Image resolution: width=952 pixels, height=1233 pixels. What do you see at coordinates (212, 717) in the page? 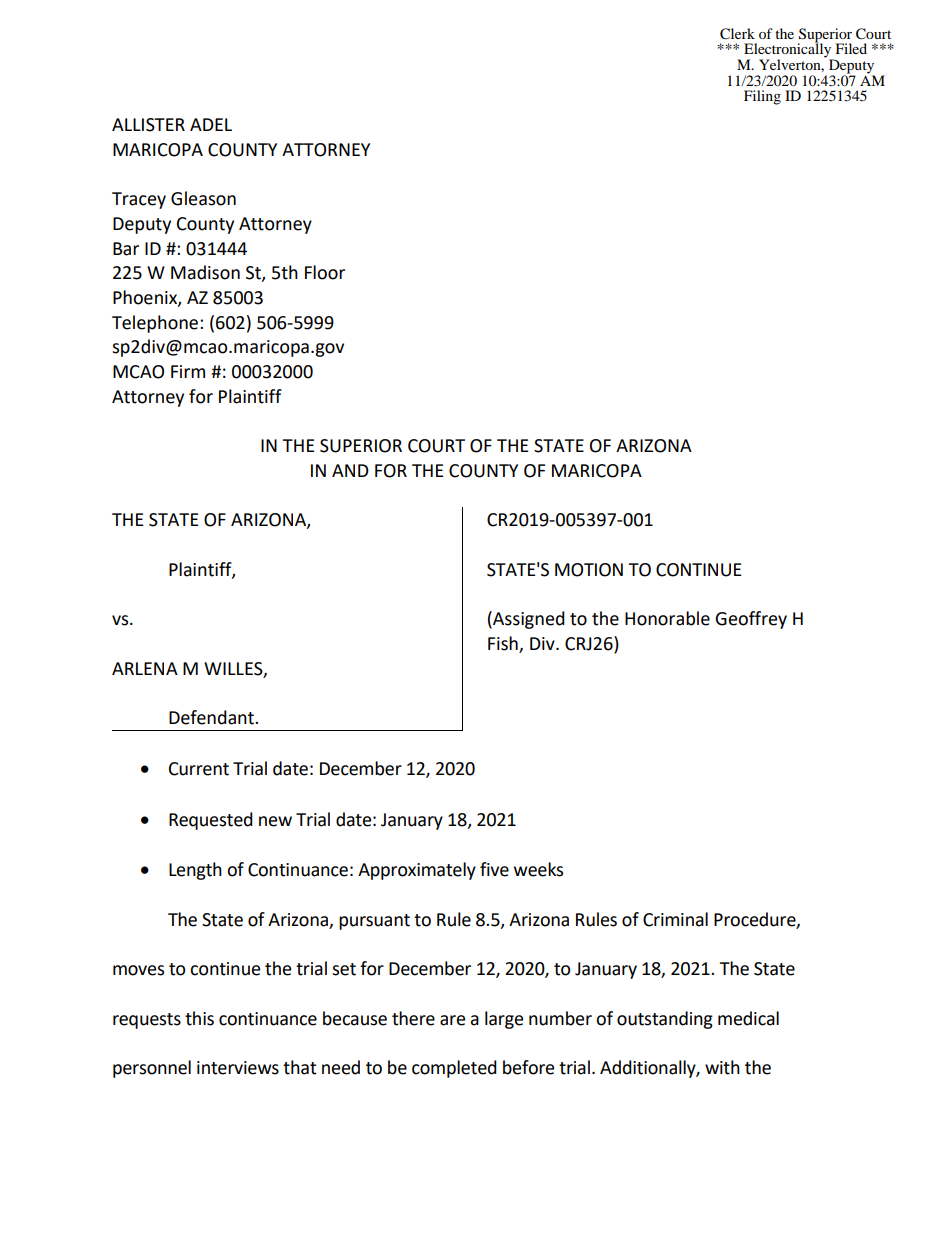
I see `Defendant` at bounding box center [212, 717].
